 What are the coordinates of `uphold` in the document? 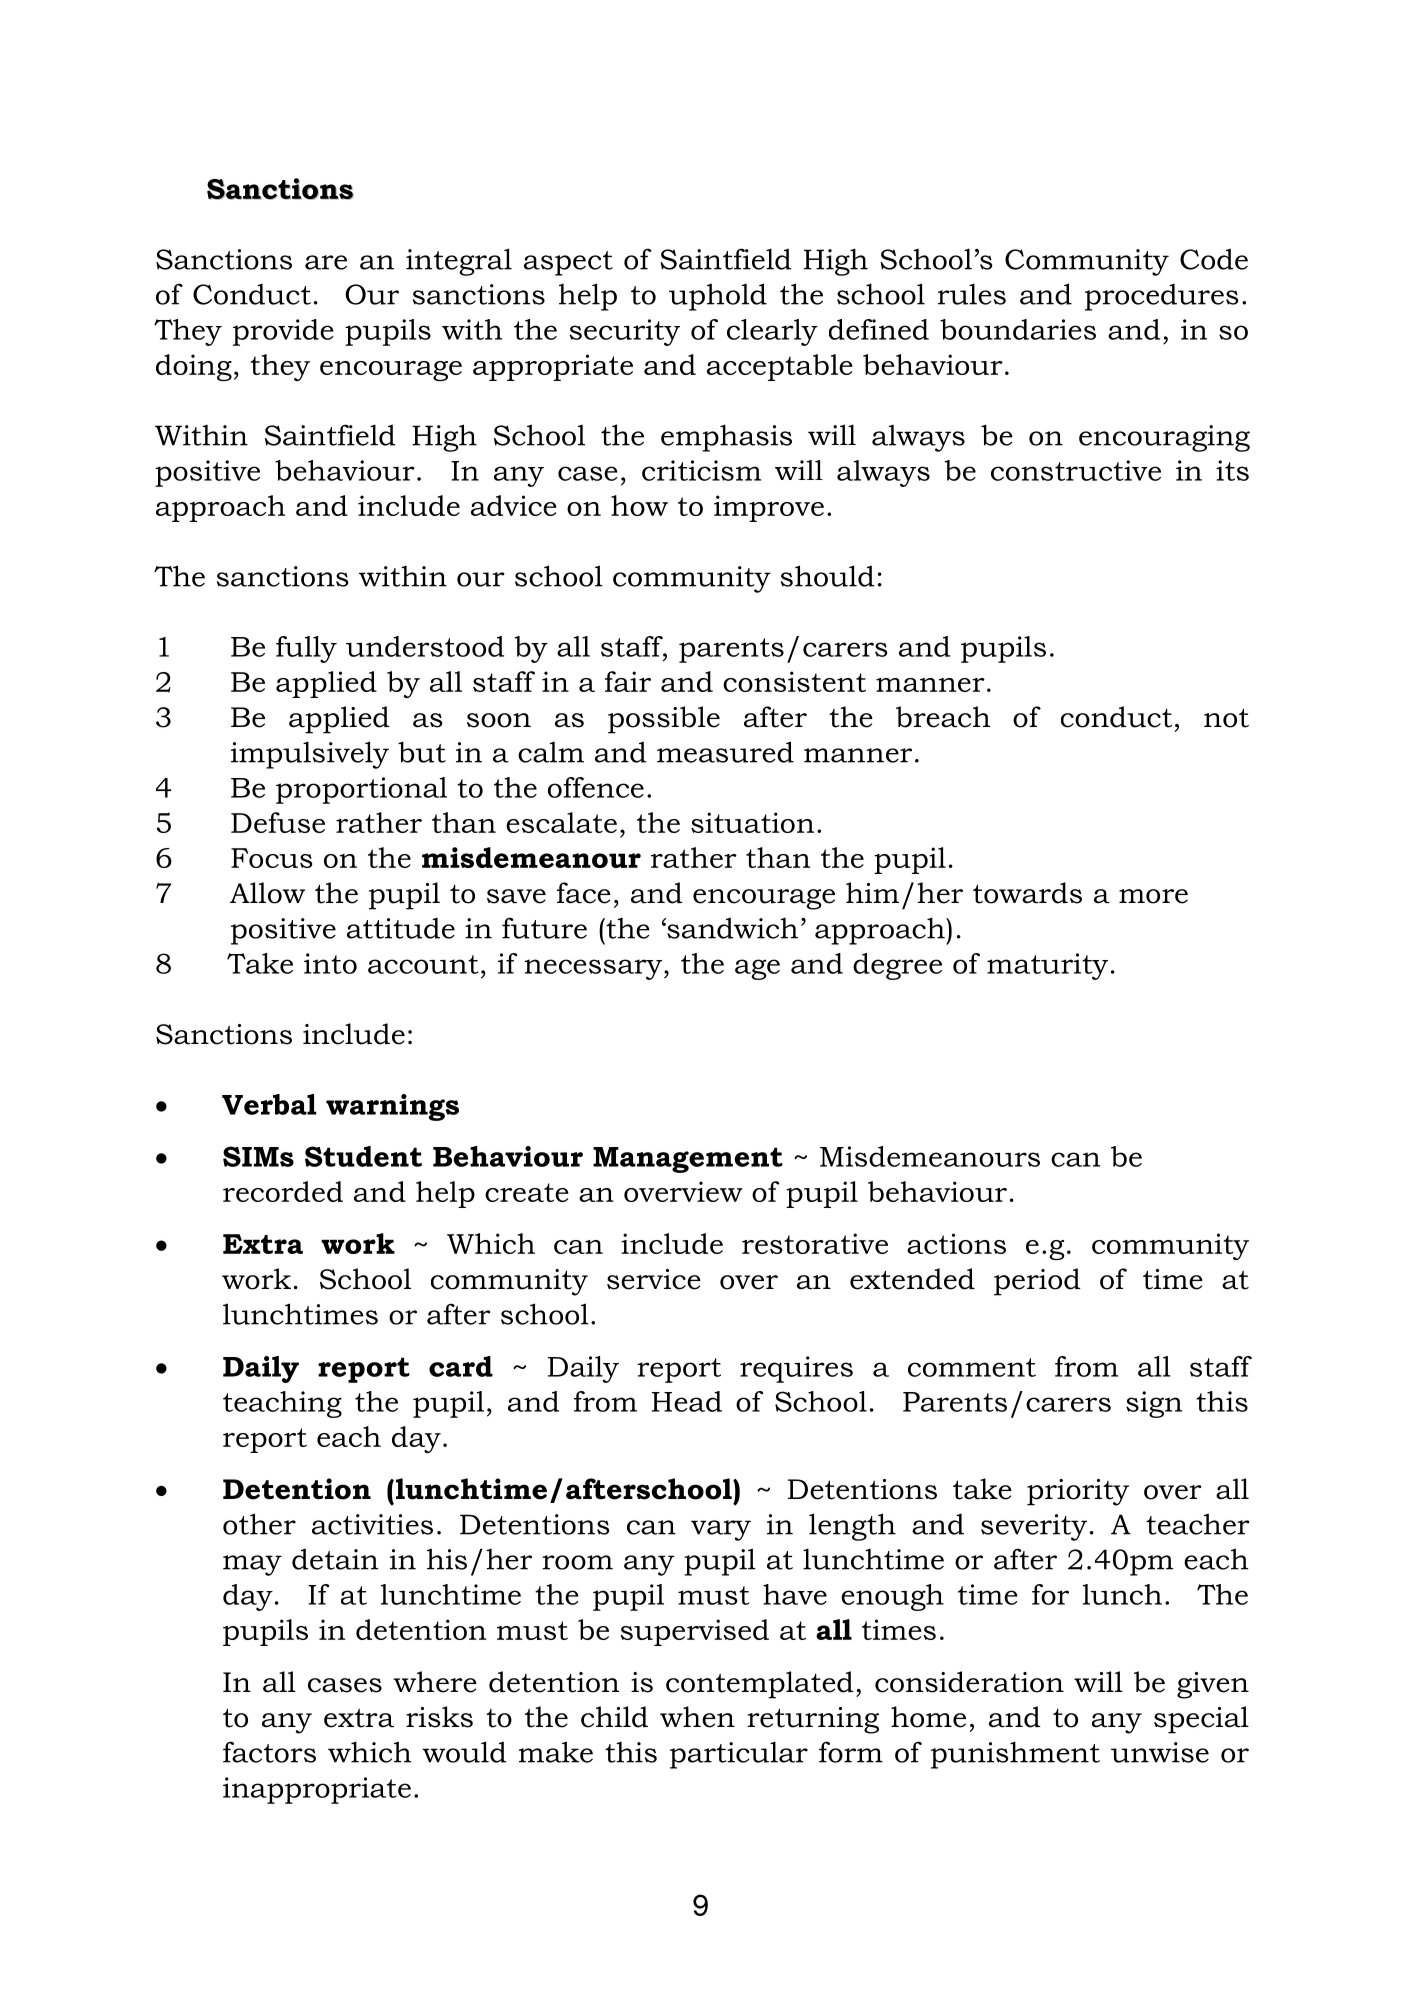 It's located at (718, 297).
